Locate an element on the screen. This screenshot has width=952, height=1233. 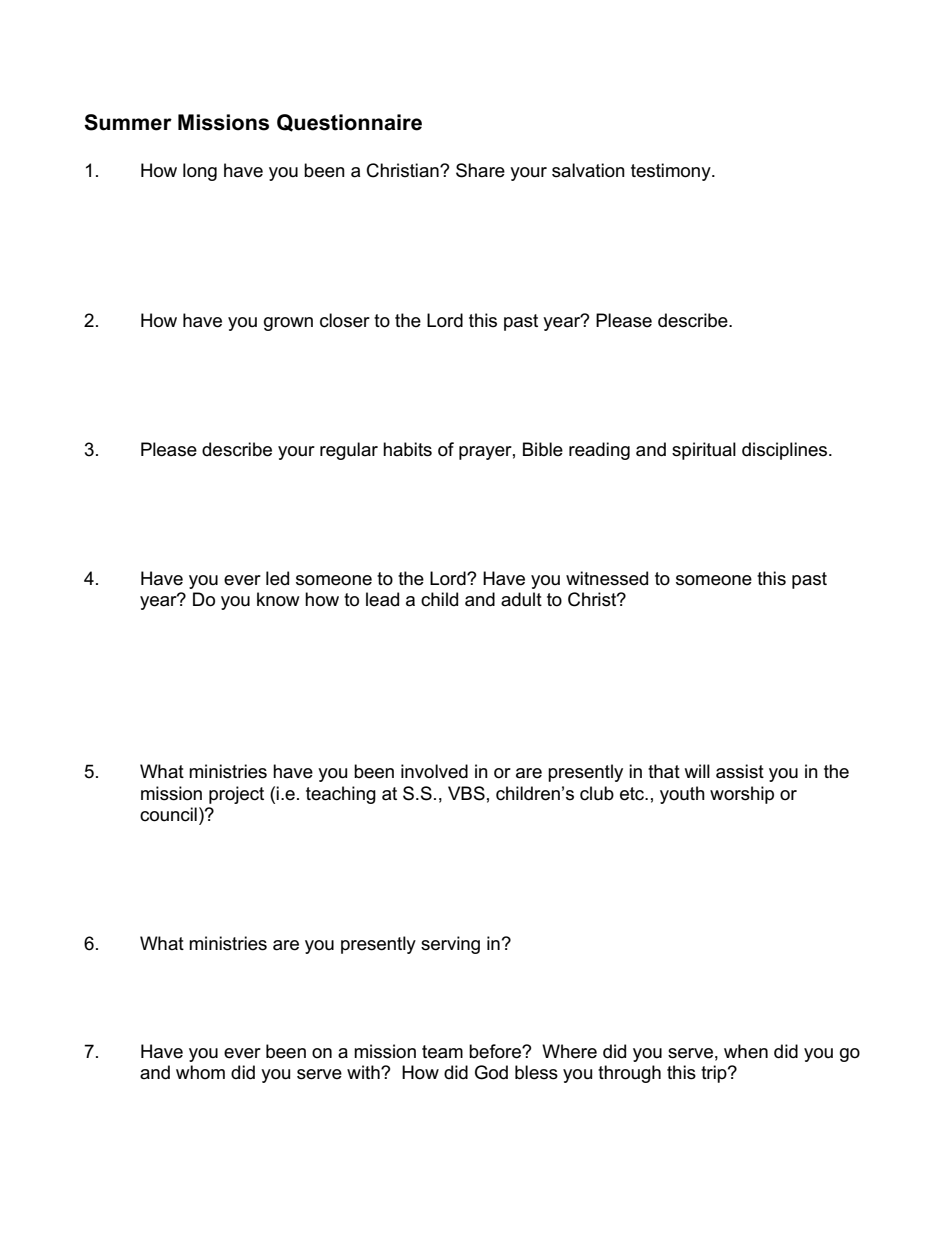
testimony is located at coordinates (672, 172).
